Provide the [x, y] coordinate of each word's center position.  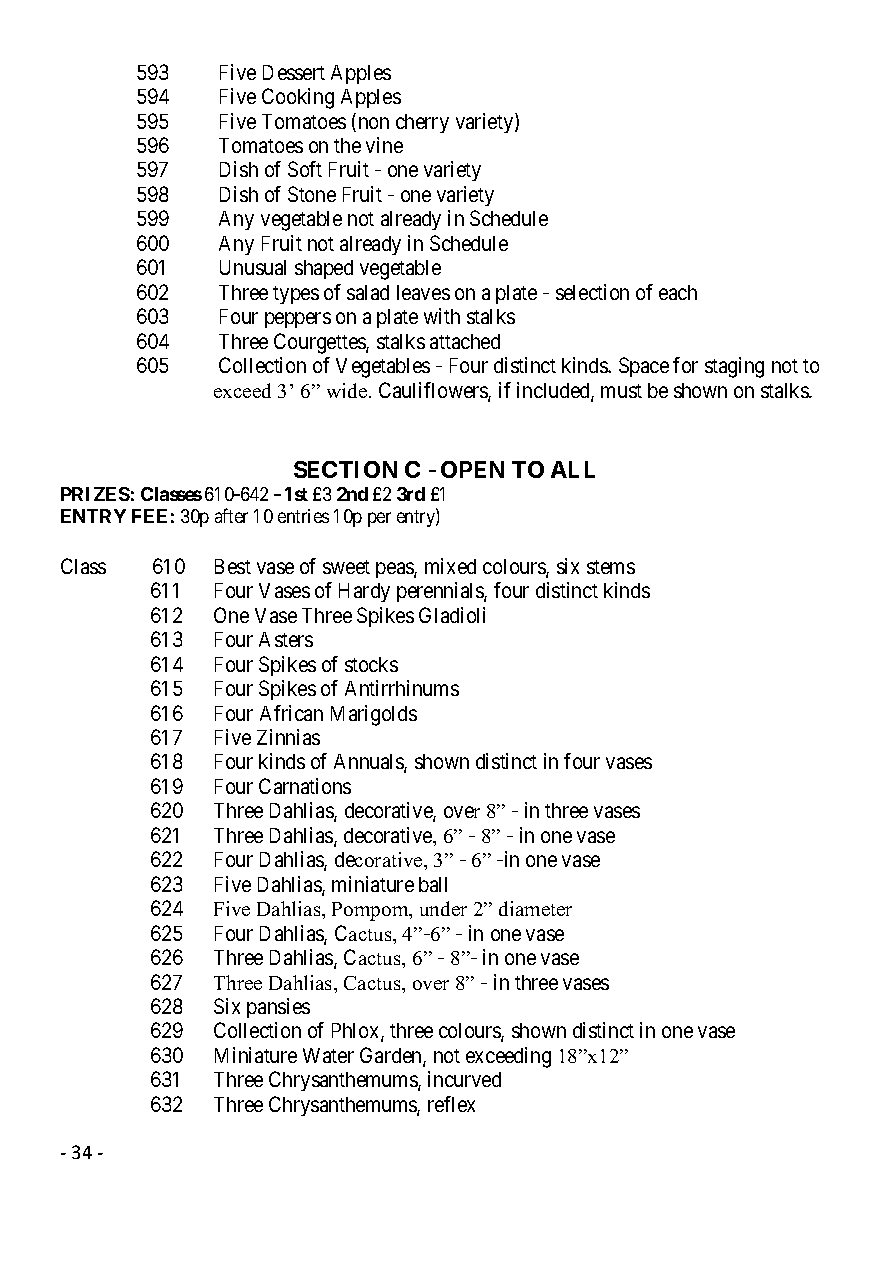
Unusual [253, 267]
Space [644, 367]
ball [433, 884]
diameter [535, 908]
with [442, 316]
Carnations [305, 786]
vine [384, 145]
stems [611, 567]
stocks [371, 664]
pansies [278, 1008]
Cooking [298, 98]
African [291, 713]
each [678, 292]
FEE [149, 516]
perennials [441, 592]
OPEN [472, 469]
